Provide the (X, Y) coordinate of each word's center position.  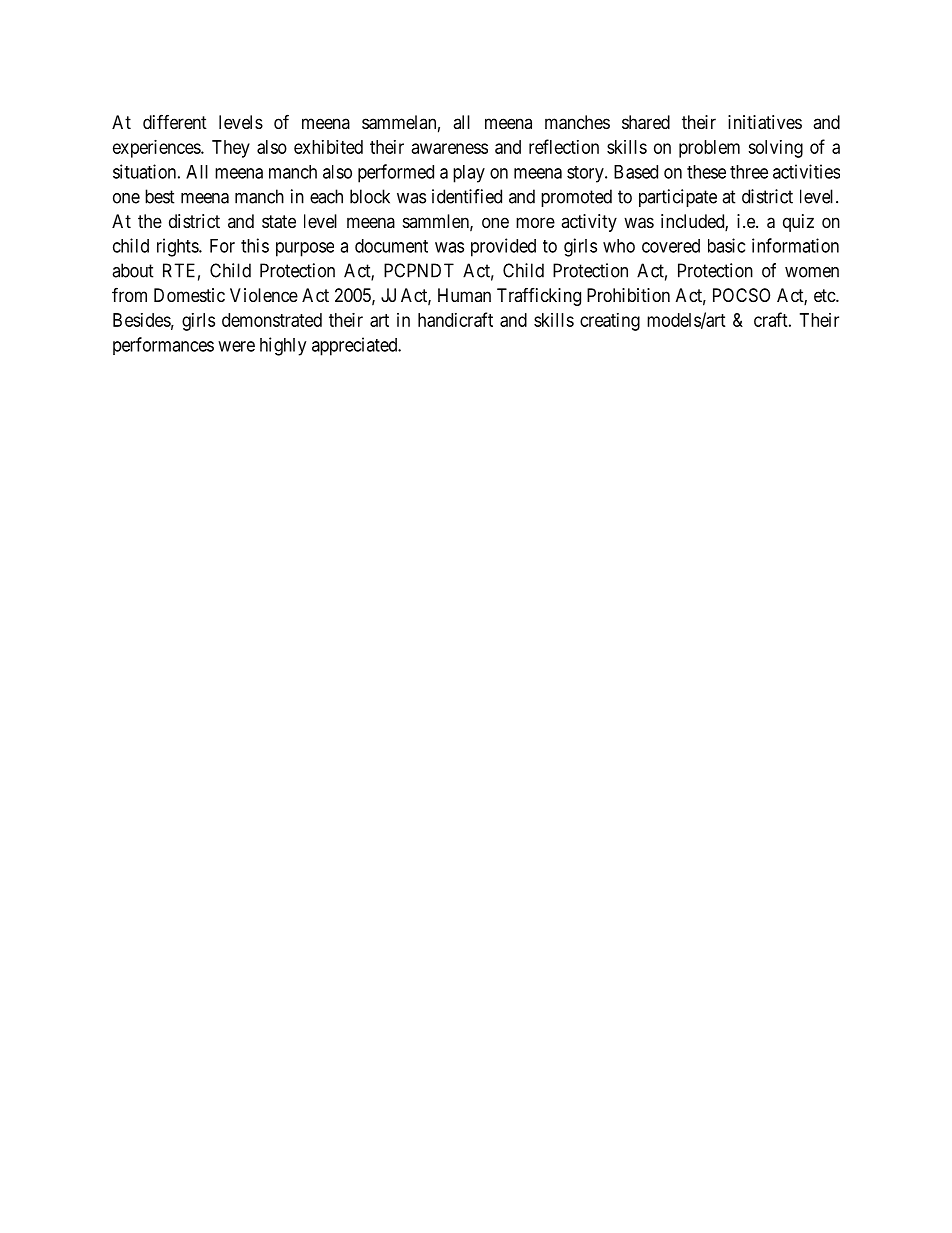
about (133, 270)
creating (610, 322)
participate (678, 198)
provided (503, 247)
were (236, 346)
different (175, 121)
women (812, 272)
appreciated (356, 346)
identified (467, 196)
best (160, 196)
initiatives (765, 122)
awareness (450, 148)
